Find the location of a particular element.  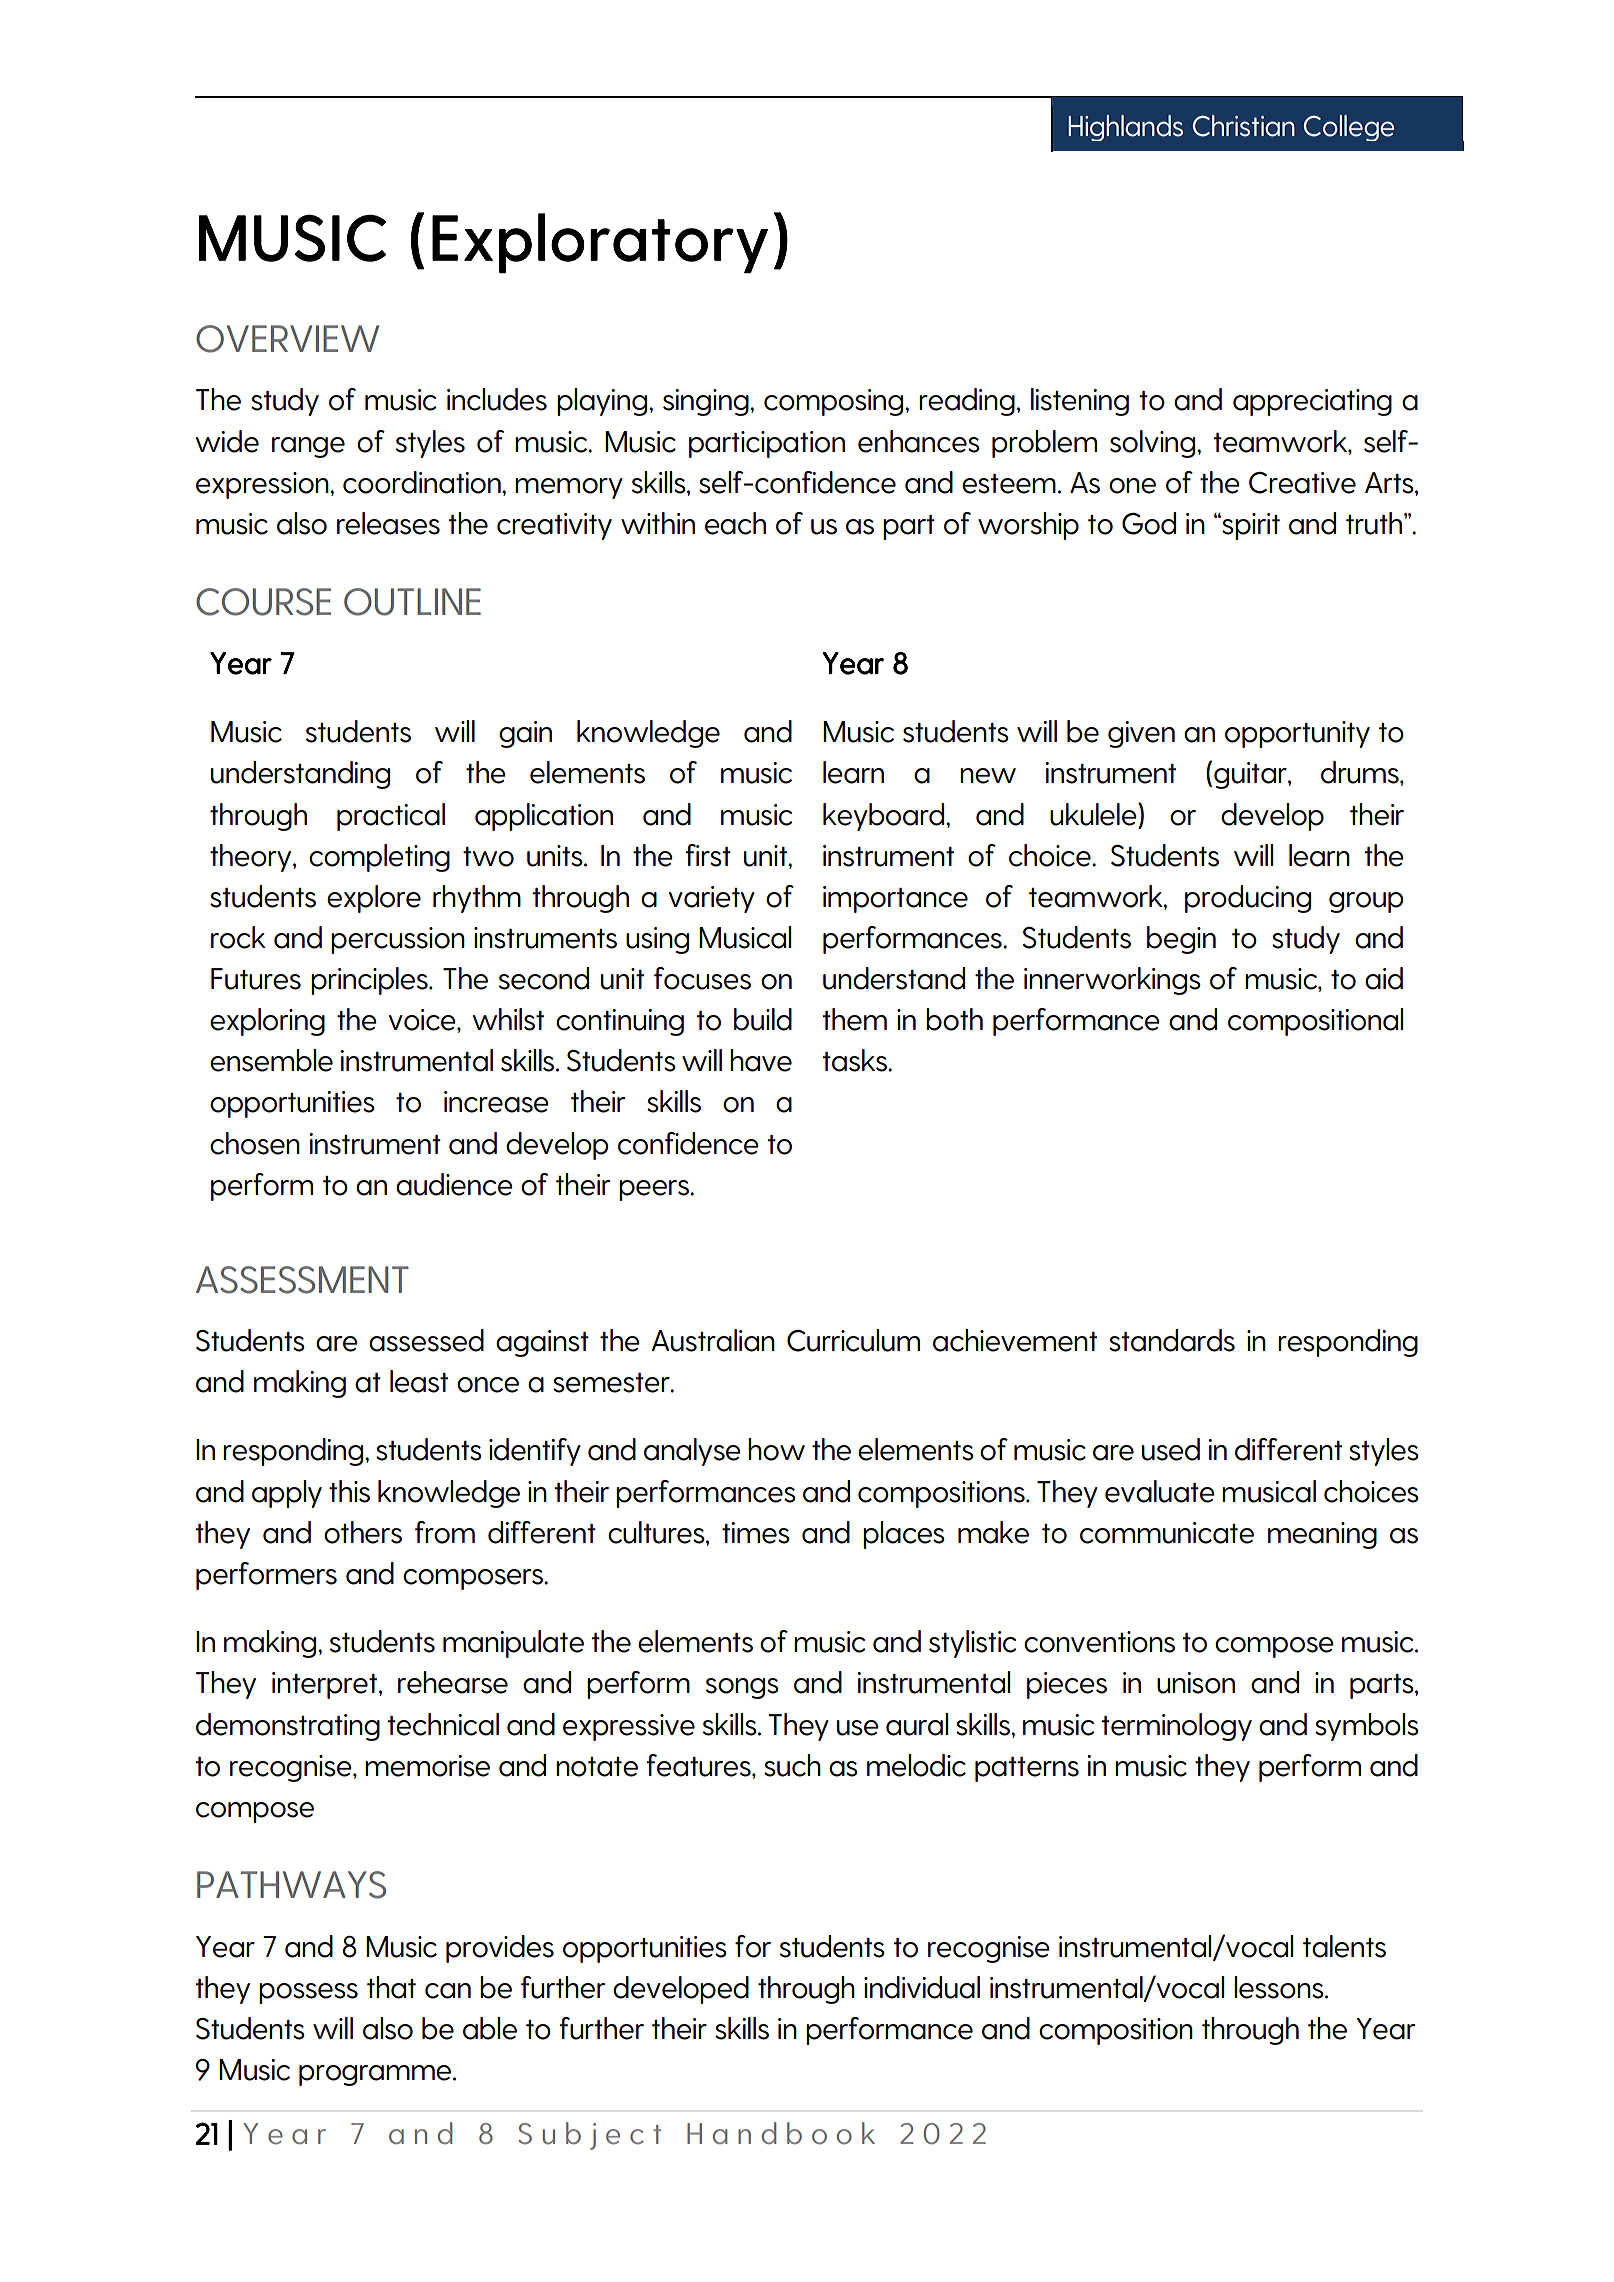

OVERVIEW is located at coordinates (287, 339).
